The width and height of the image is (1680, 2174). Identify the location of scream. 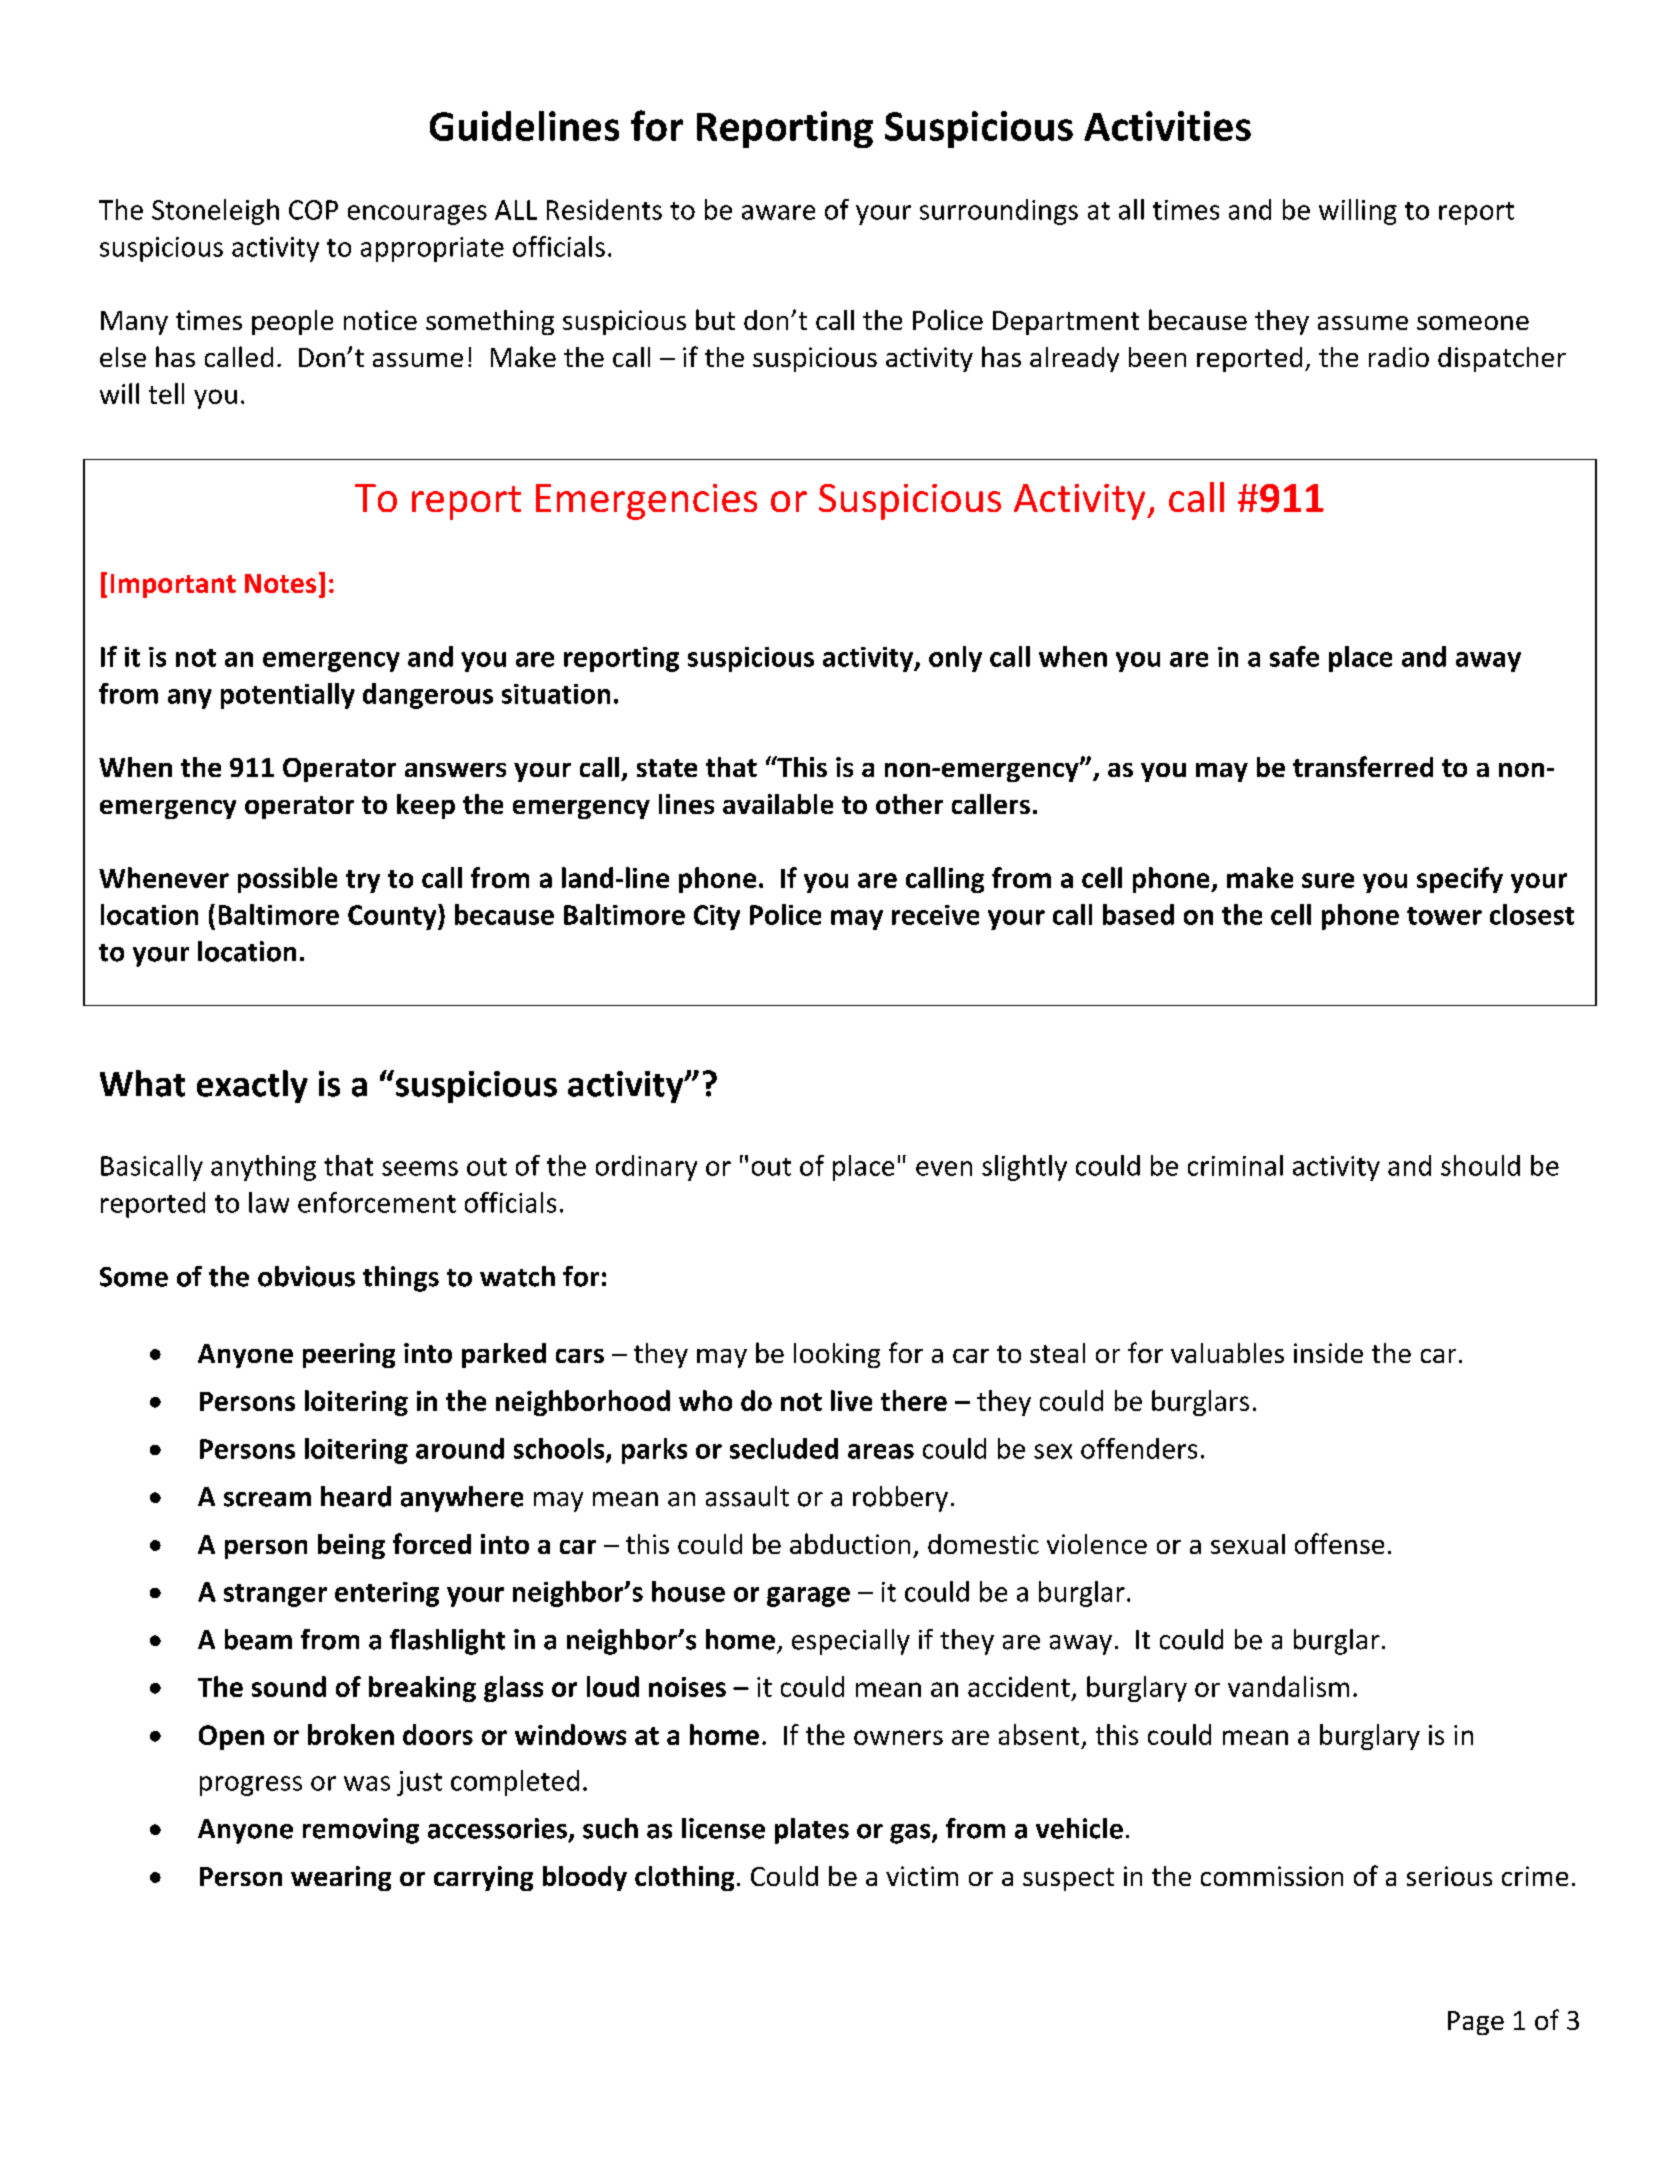
(267, 1499).
